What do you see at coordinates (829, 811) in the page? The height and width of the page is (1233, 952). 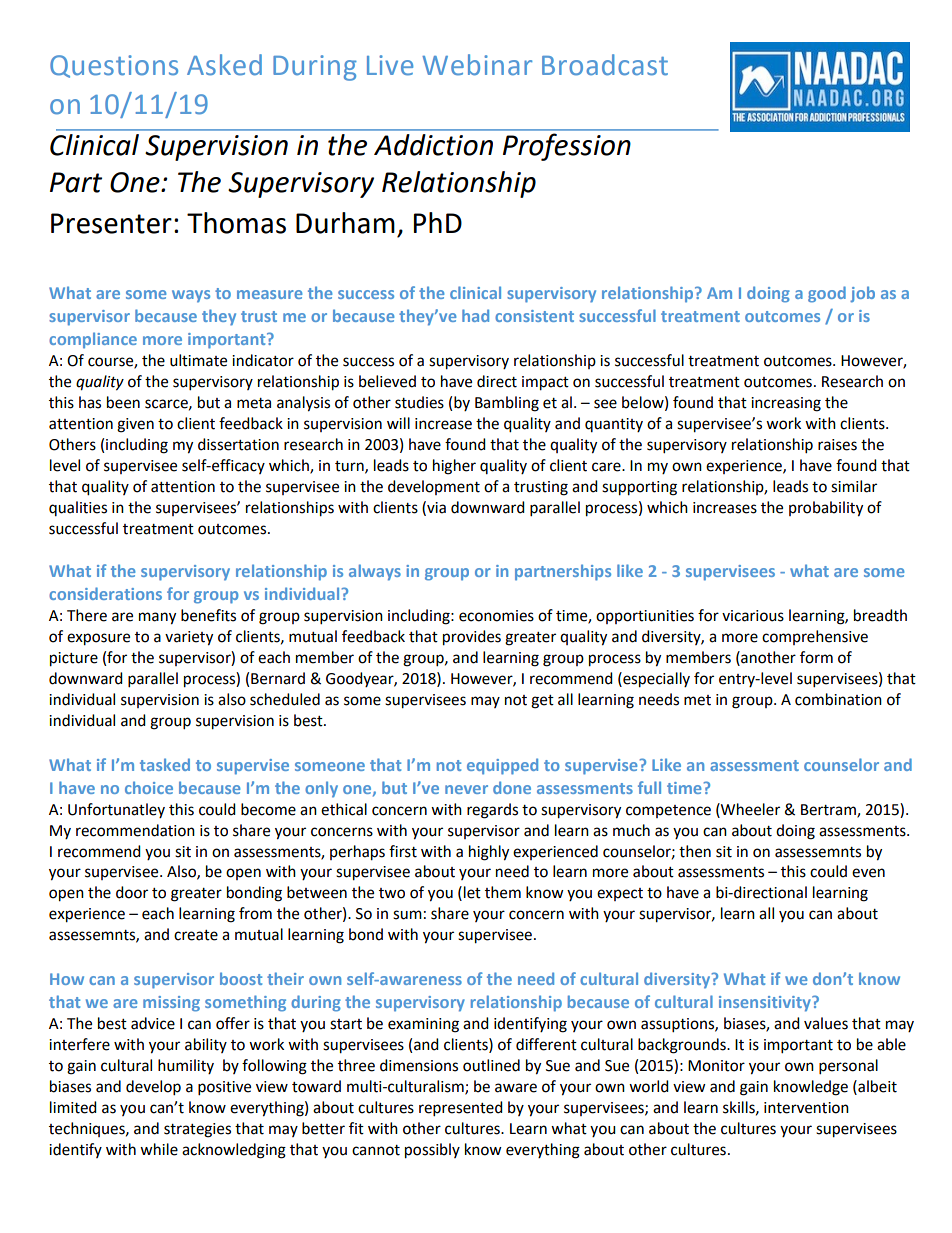 I see `Bertram` at bounding box center [829, 811].
